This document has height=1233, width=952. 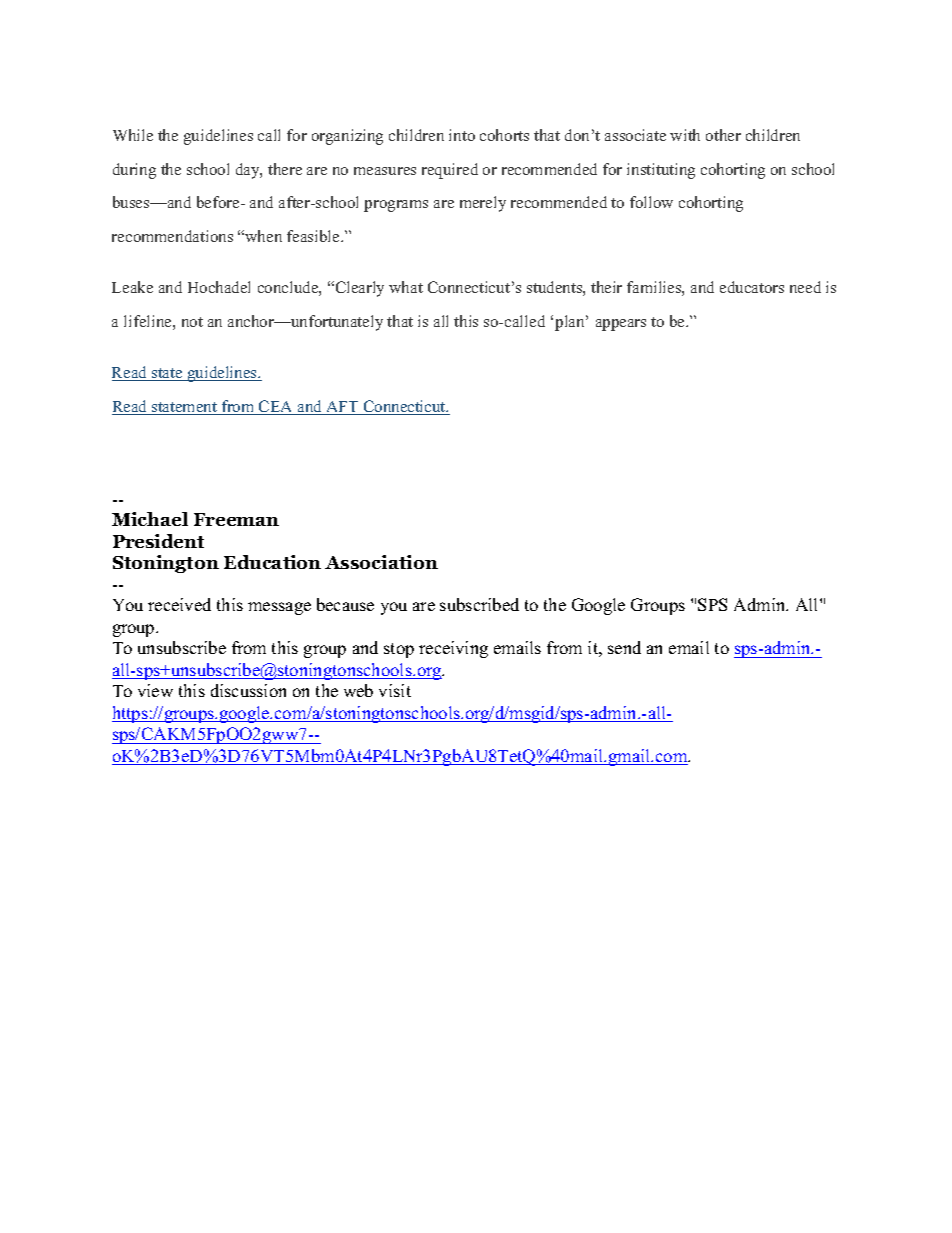 I want to click on receiving, so click(x=453, y=649).
